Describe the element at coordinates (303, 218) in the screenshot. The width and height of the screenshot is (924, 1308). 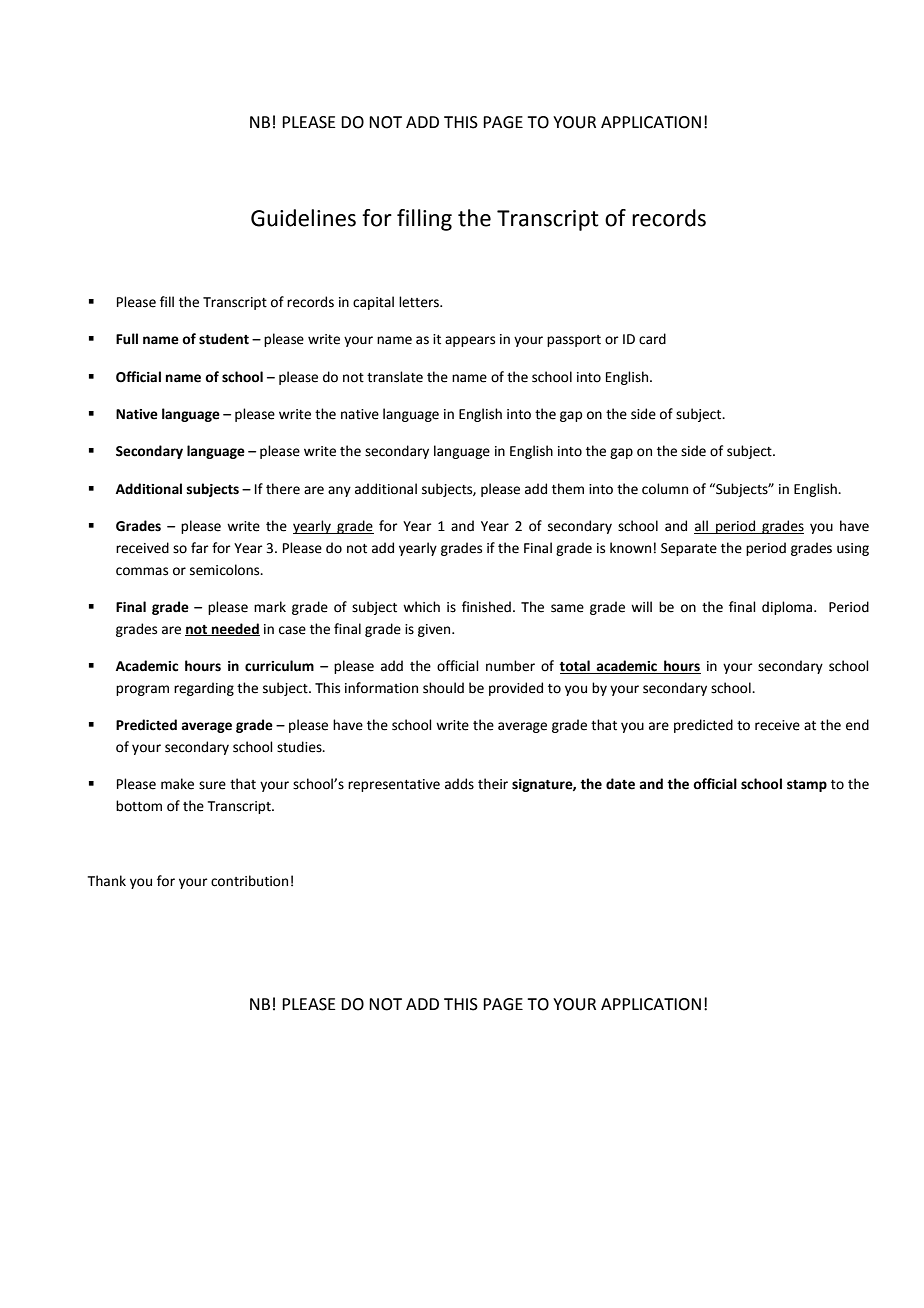
I see `Guidelines` at that location.
